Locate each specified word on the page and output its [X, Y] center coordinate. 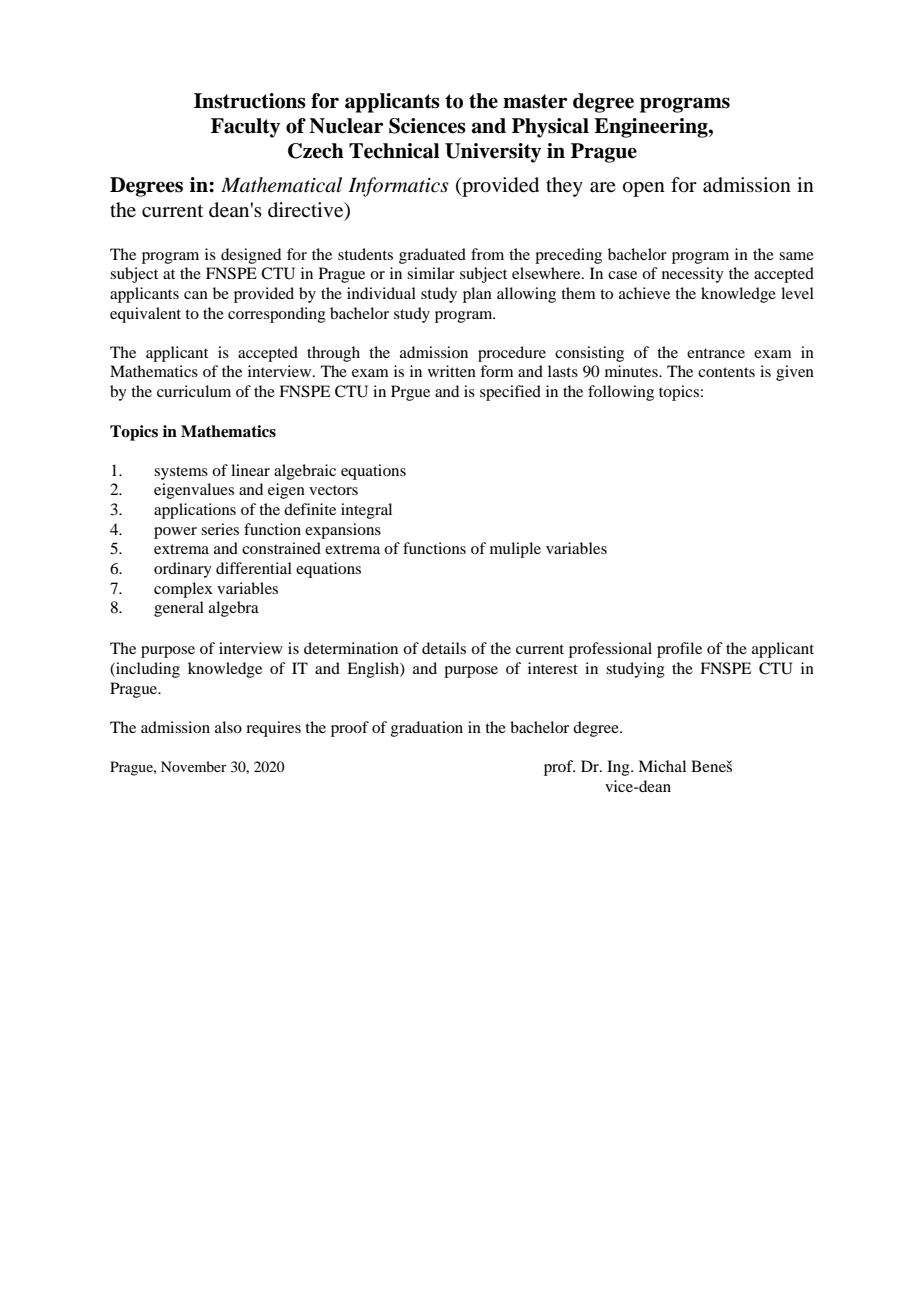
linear [250, 470]
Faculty [245, 128]
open [644, 189]
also [228, 727]
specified [510, 393]
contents [726, 372]
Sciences [427, 126]
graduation [427, 729]
